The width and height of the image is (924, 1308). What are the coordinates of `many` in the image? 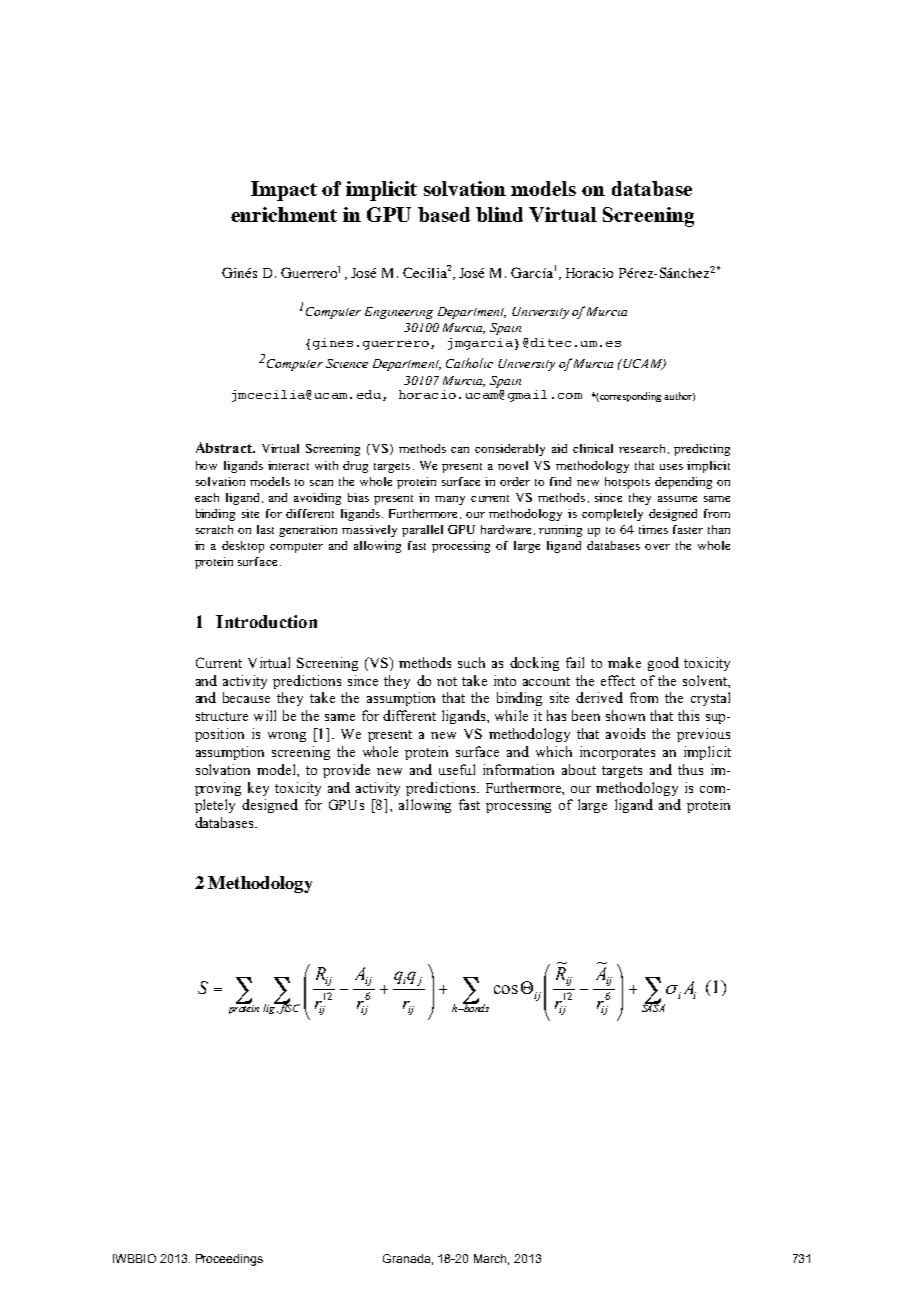 It's located at (450, 500).
